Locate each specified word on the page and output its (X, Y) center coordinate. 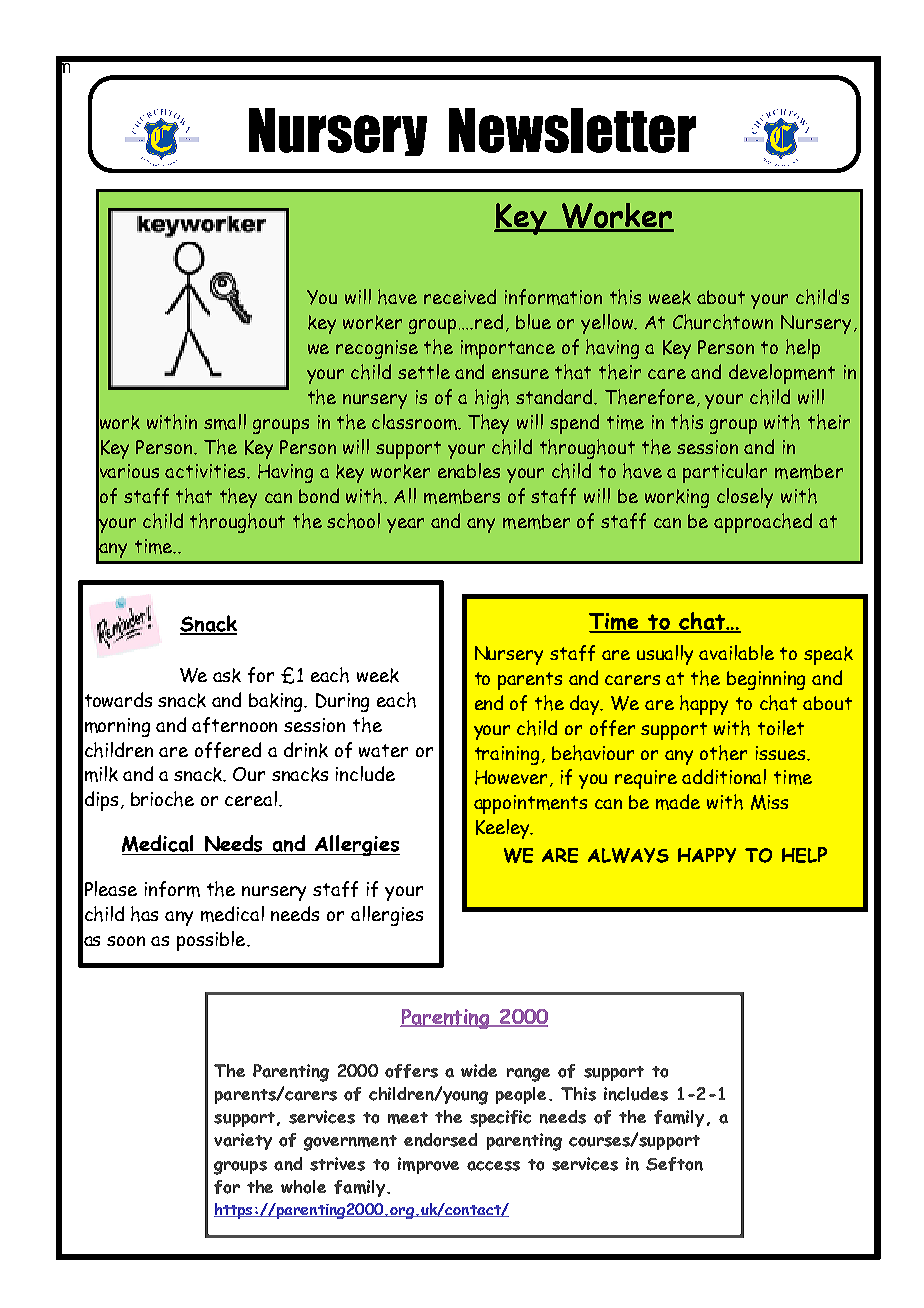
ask (227, 675)
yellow (608, 324)
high (492, 399)
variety (243, 1141)
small (225, 422)
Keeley (504, 829)
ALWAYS (628, 855)
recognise (377, 349)
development (782, 374)
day (586, 705)
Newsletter (572, 130)
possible (212, 941)
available (736, 652)
